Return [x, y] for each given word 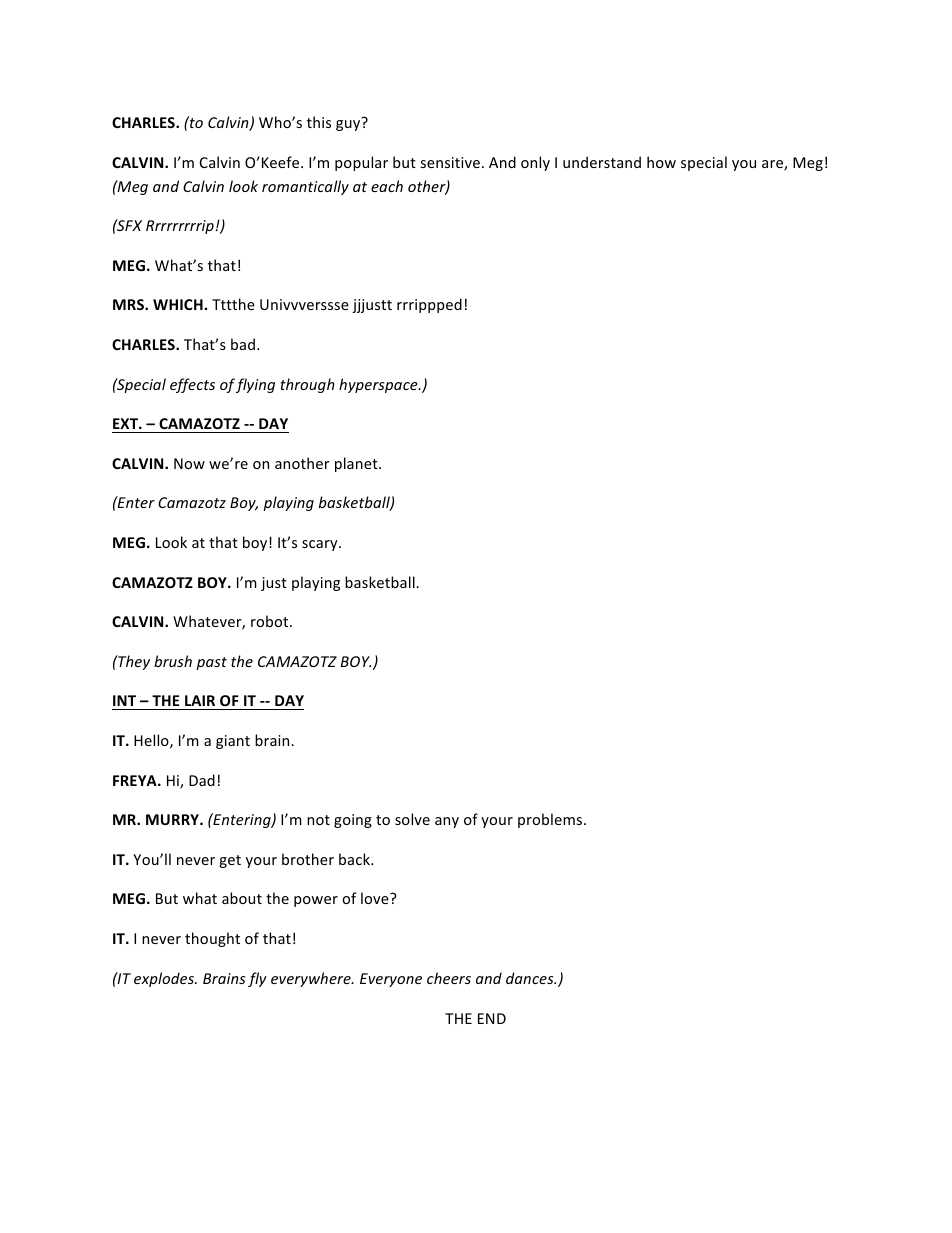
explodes [165, 979]
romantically [305, 187]
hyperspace [379, 385]
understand [602, 162]
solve [412, 819]
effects [192, 385]
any [447, 822]
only [535, 163]
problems [551, 820]
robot [271, 621]
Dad [202, 780]
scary [321, 545]
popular [361, 163]
